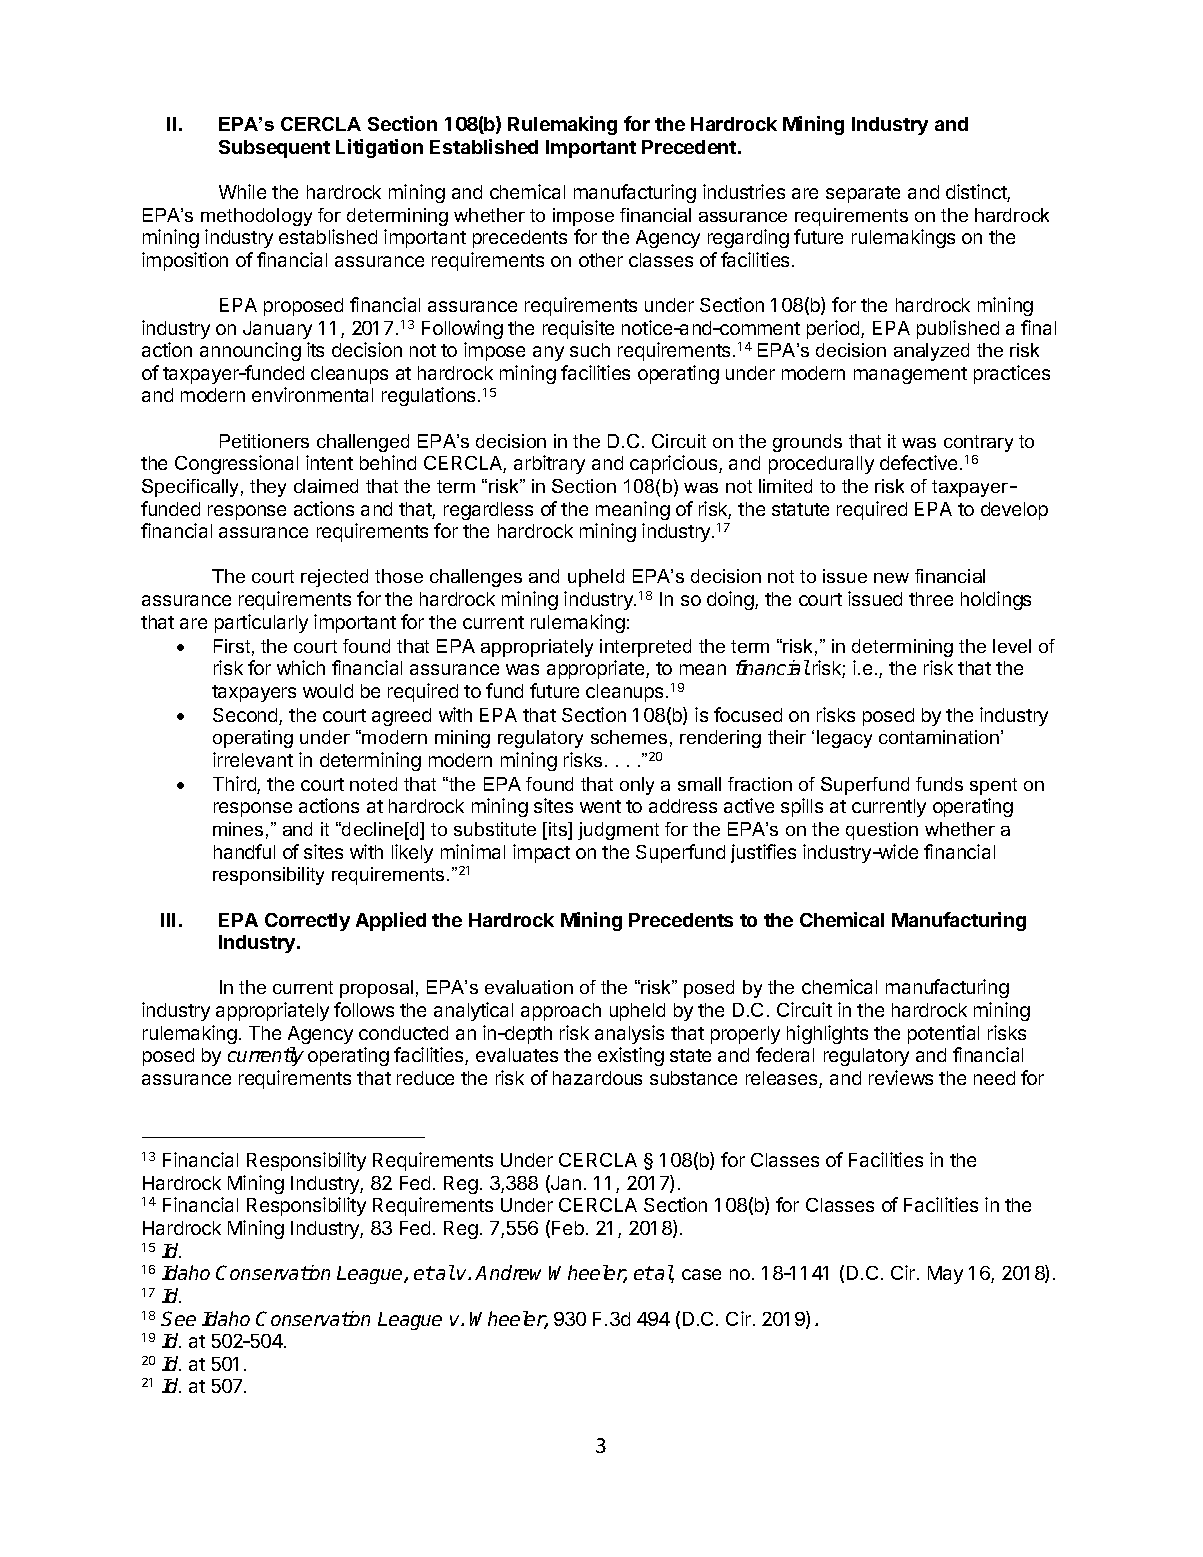 This screenshot has height=1557, width=1203. I want to click on See, so click(178, 1318).
